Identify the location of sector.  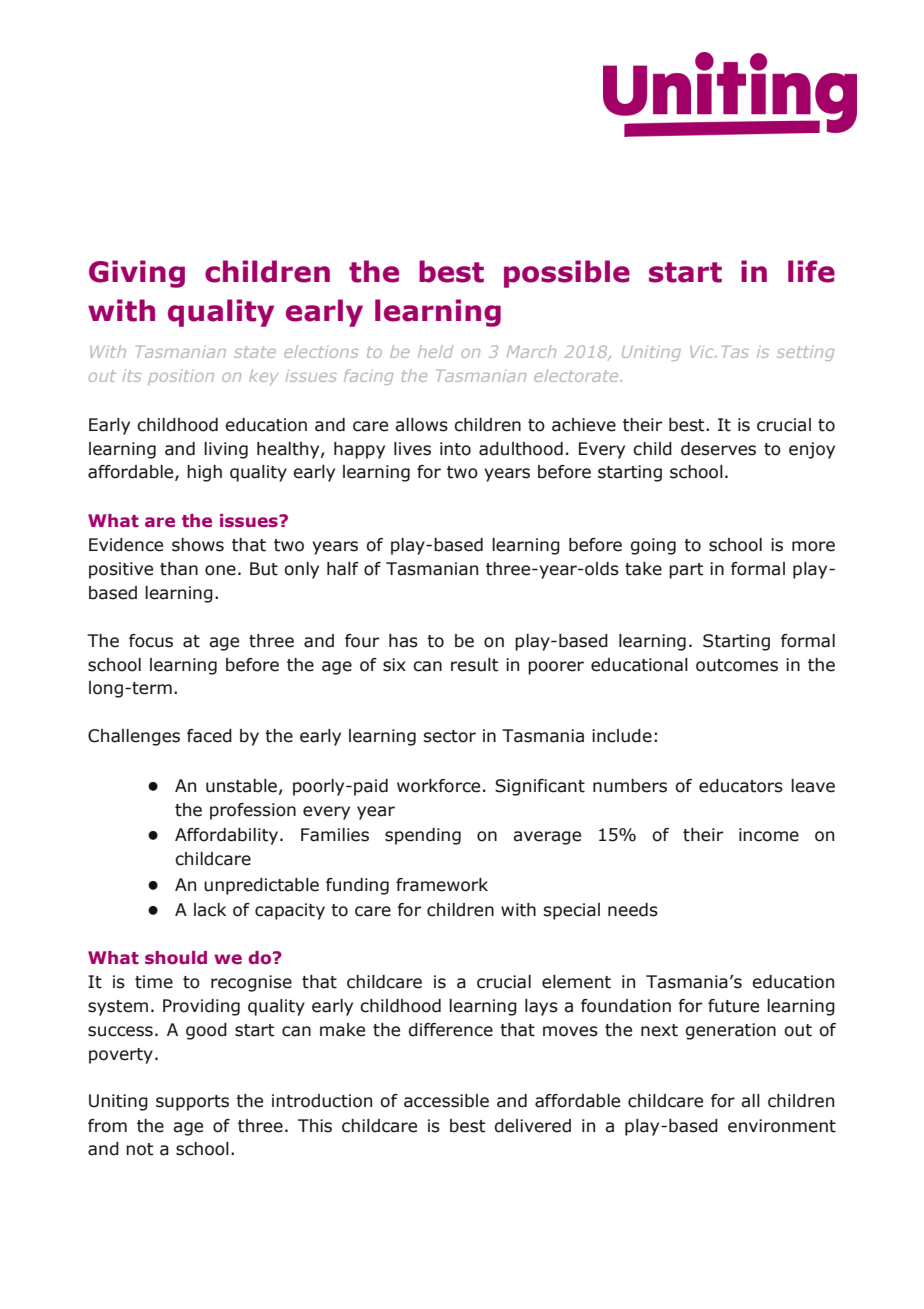
(450, 736).
